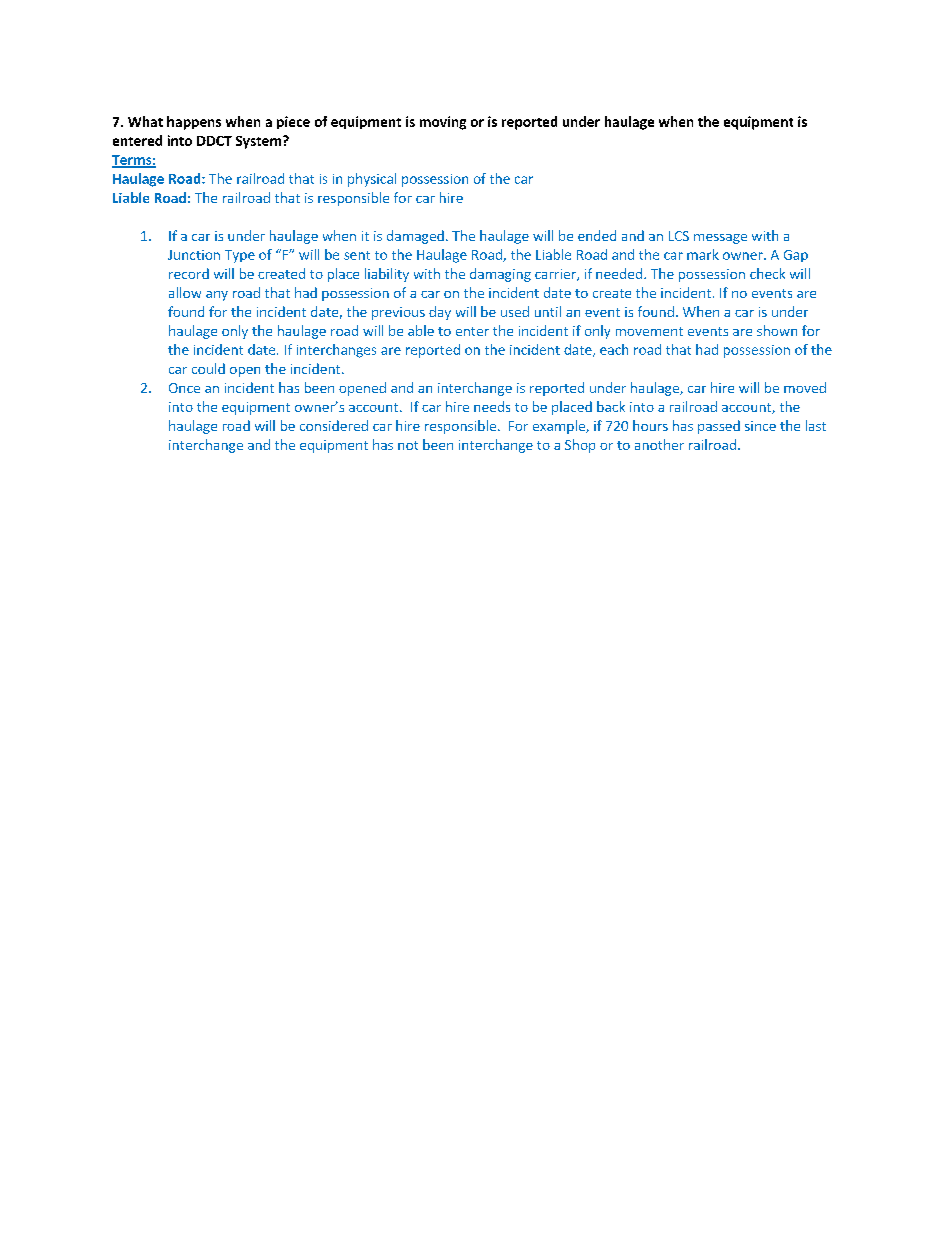  Describe the element at coordinates (720, 239) in the document. I see `message` at that location.
